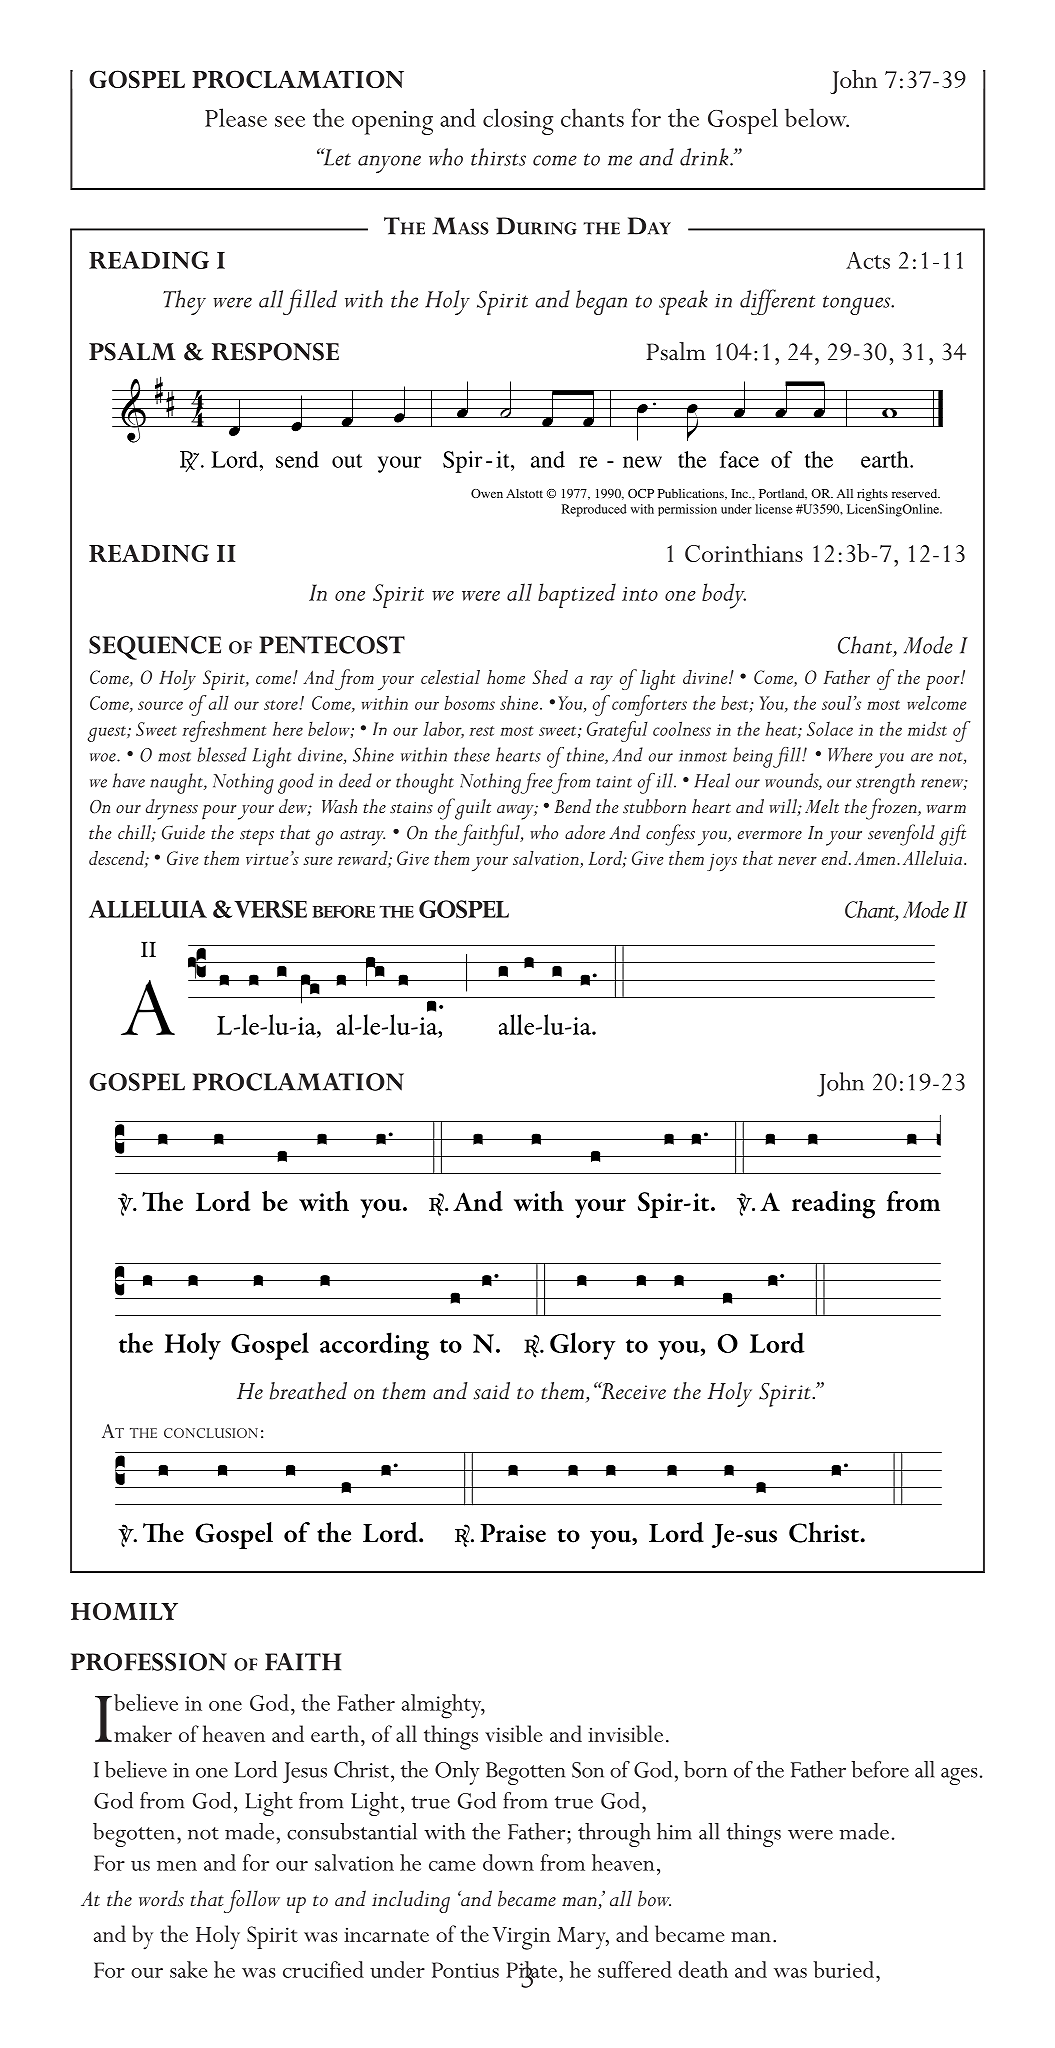 This page has width=1055, height=2048. Describe the element at coordinates (161, 1898) in the page. I see `words` at that location.
